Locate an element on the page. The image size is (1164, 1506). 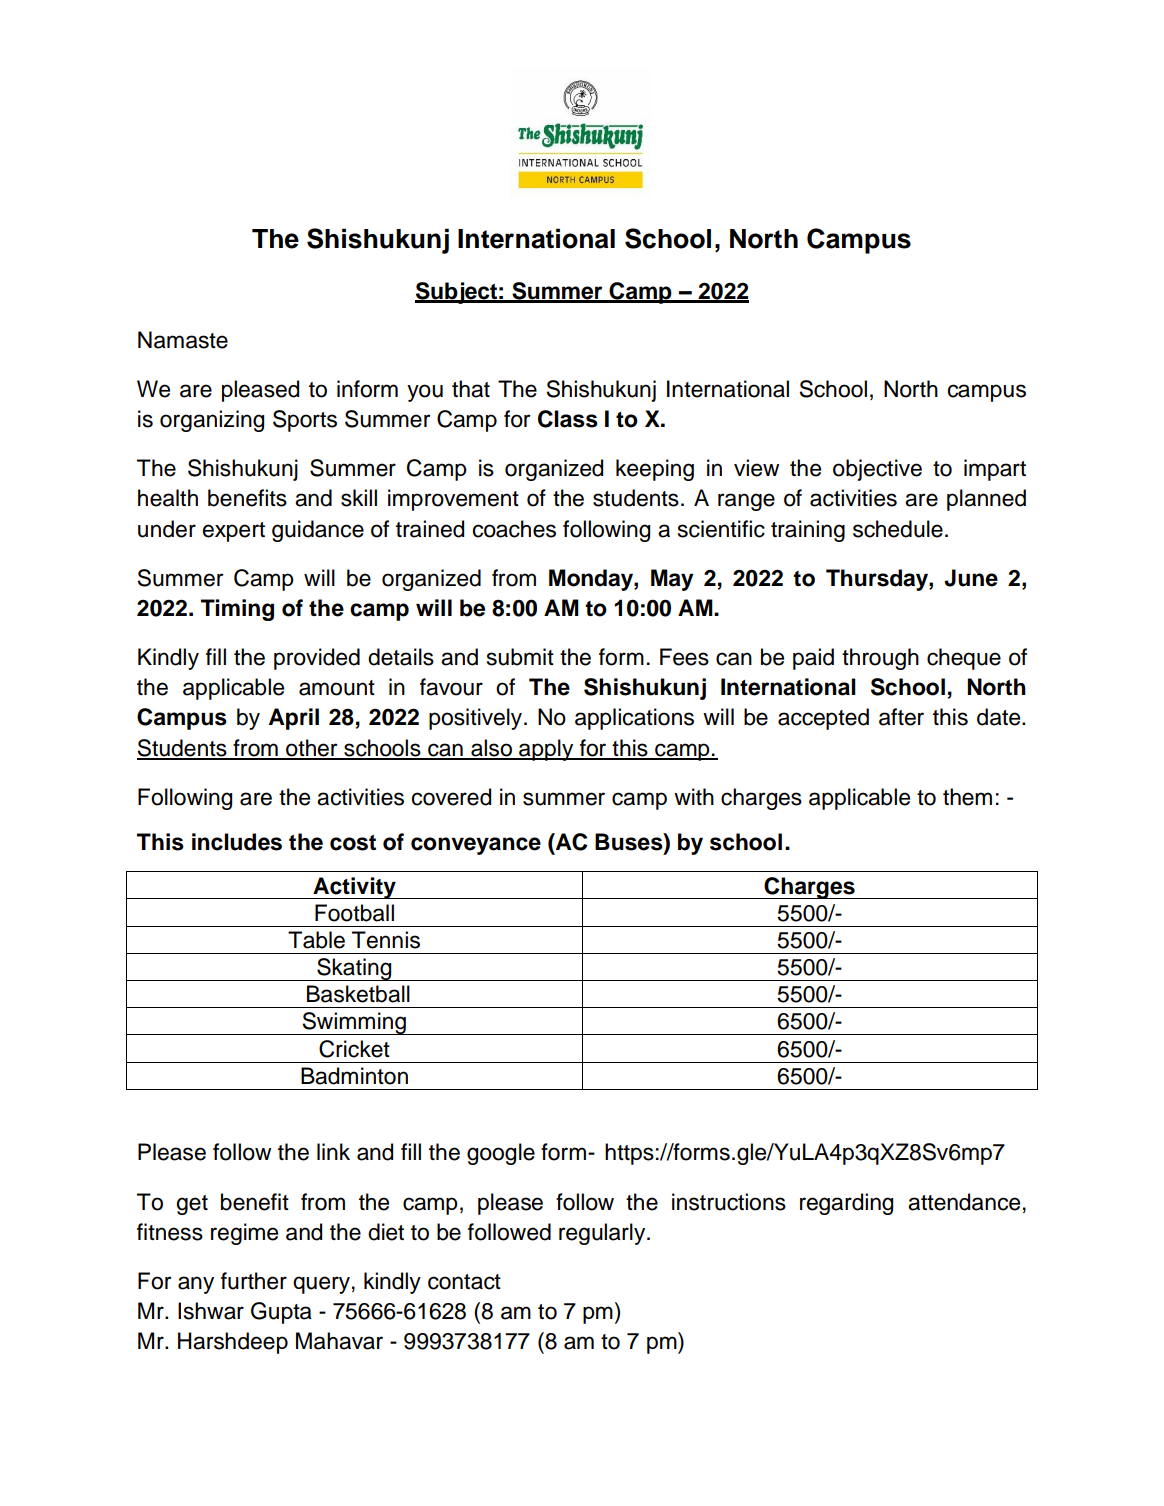
objective is located at coordinates (877, 470).
